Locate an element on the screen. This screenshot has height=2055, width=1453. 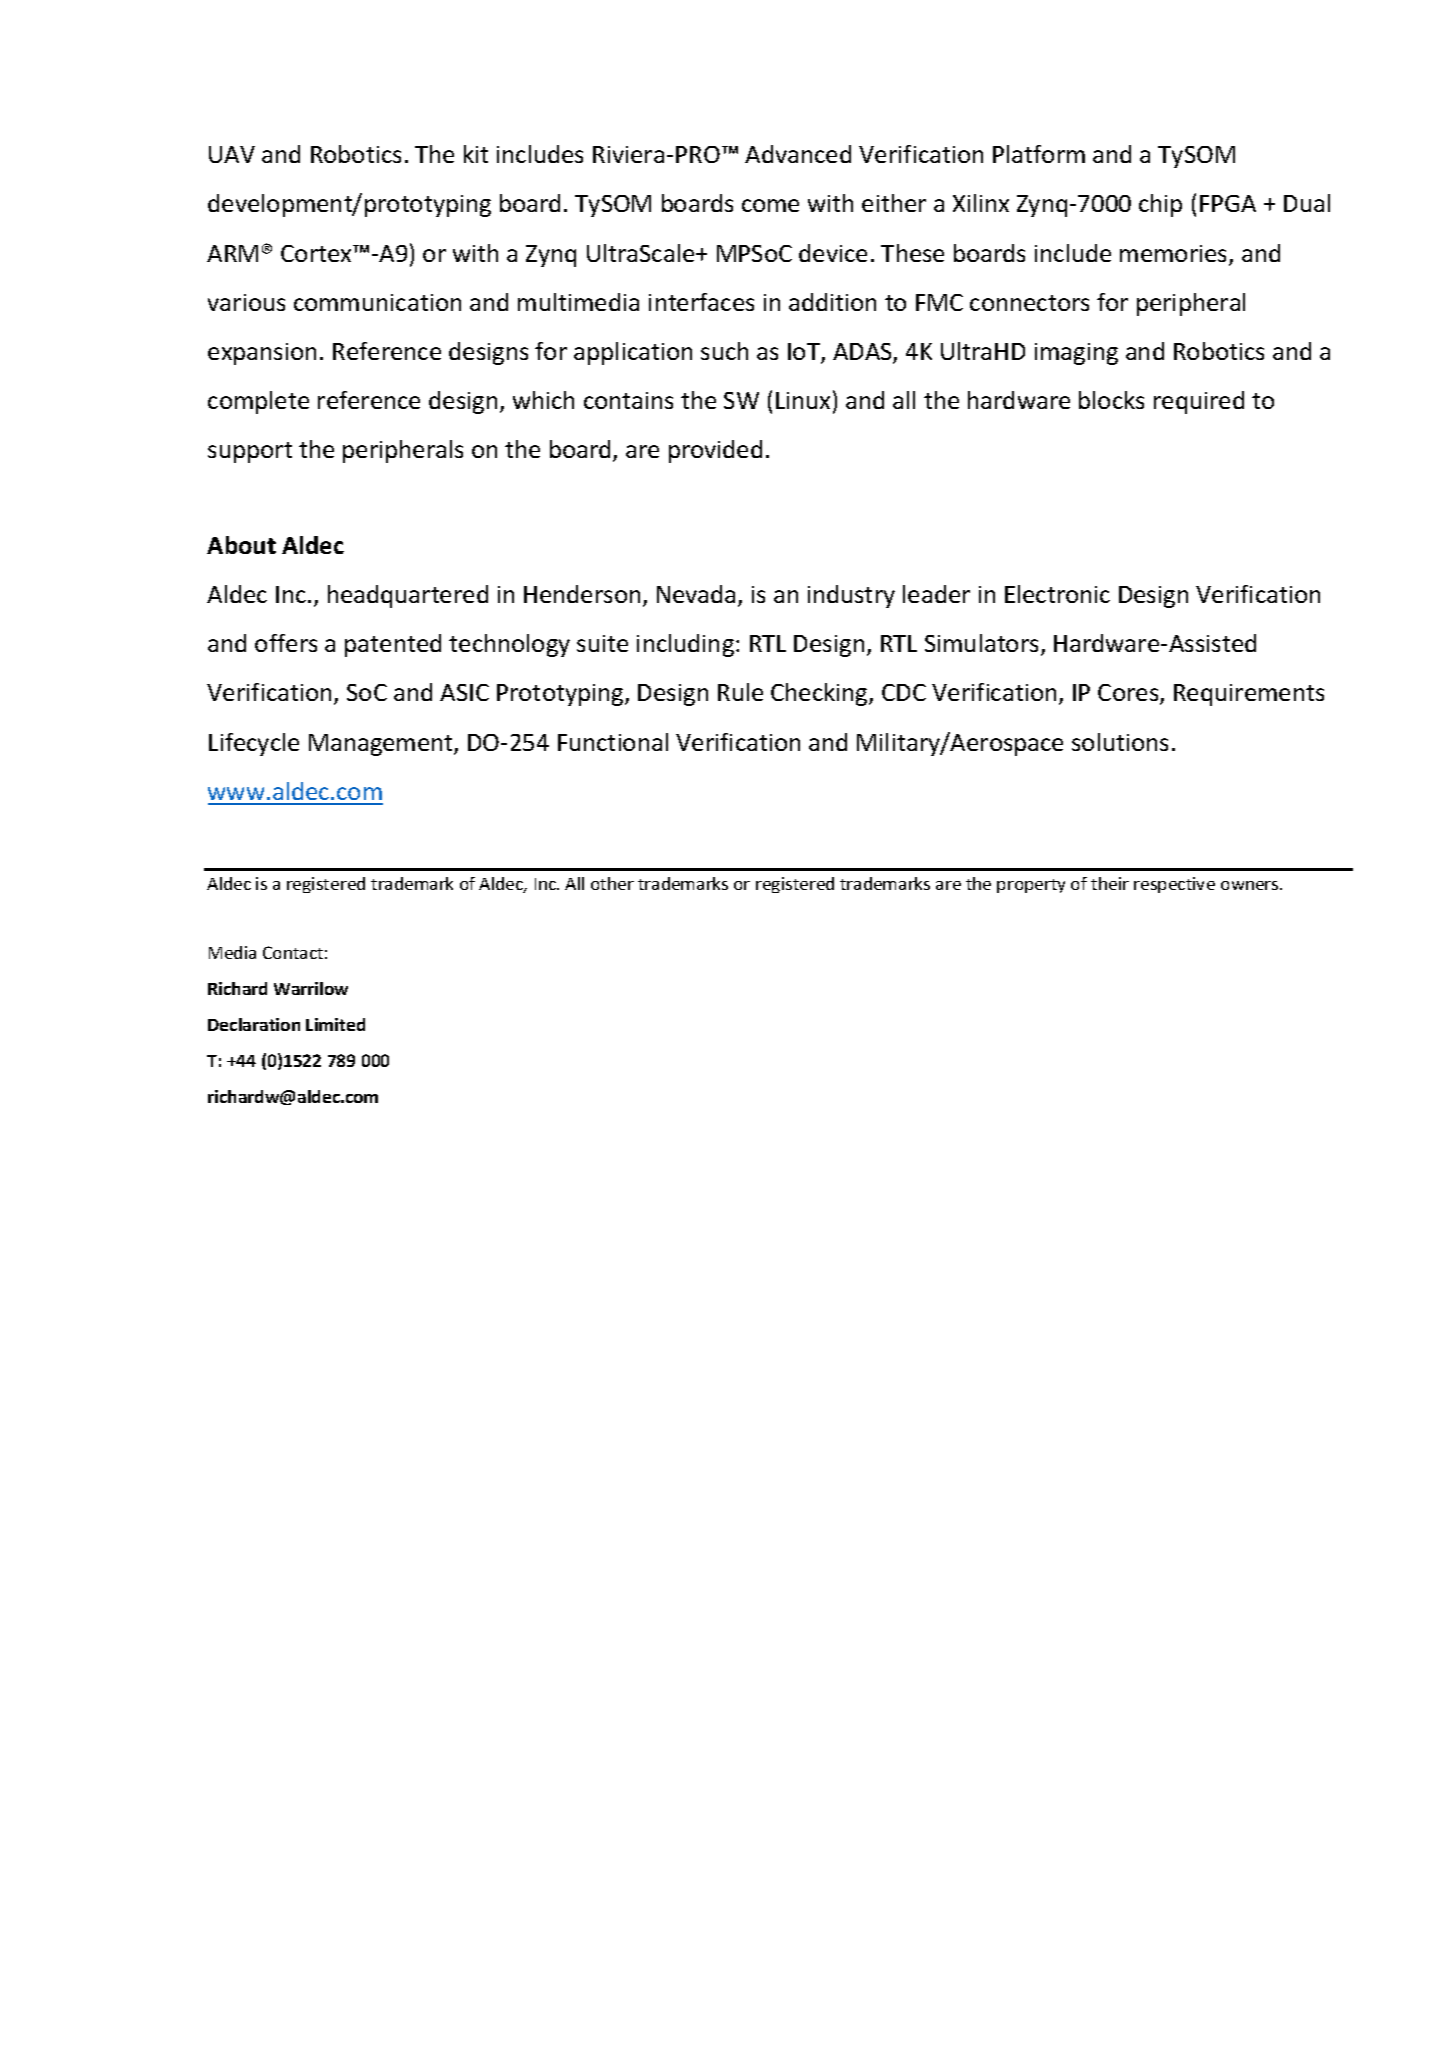
headquartered is located at coordinates (408, 596).
